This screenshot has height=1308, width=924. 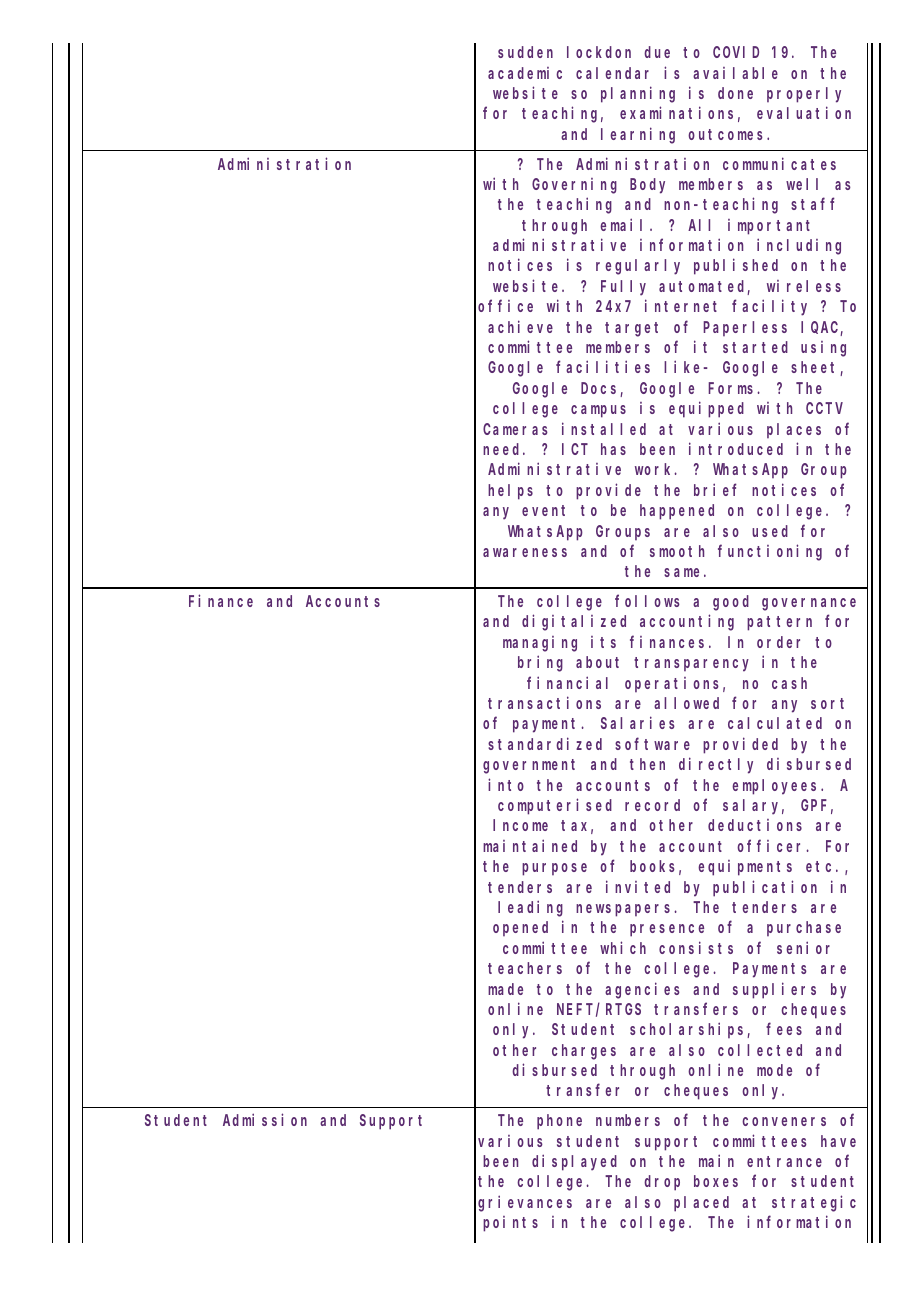 I want to click on computerised, so click(x=555, y=806).
